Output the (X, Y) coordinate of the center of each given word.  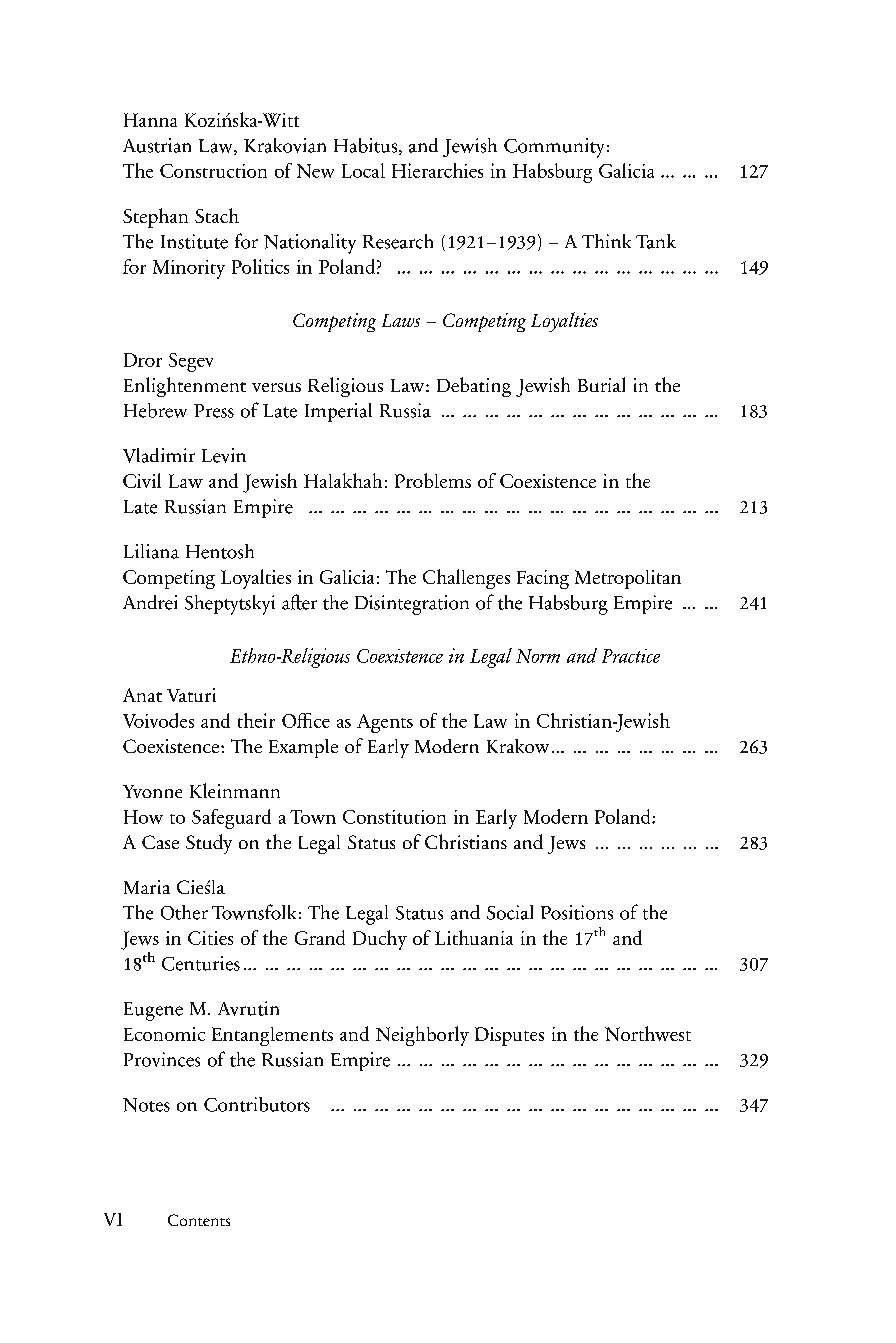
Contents (199, 1220)
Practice (631, 656)
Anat (142, 695)
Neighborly (422, 1036)
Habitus (365, 145)
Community (554, 148)
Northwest (648, 1033)
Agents (385, 723)
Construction (213, 171)
